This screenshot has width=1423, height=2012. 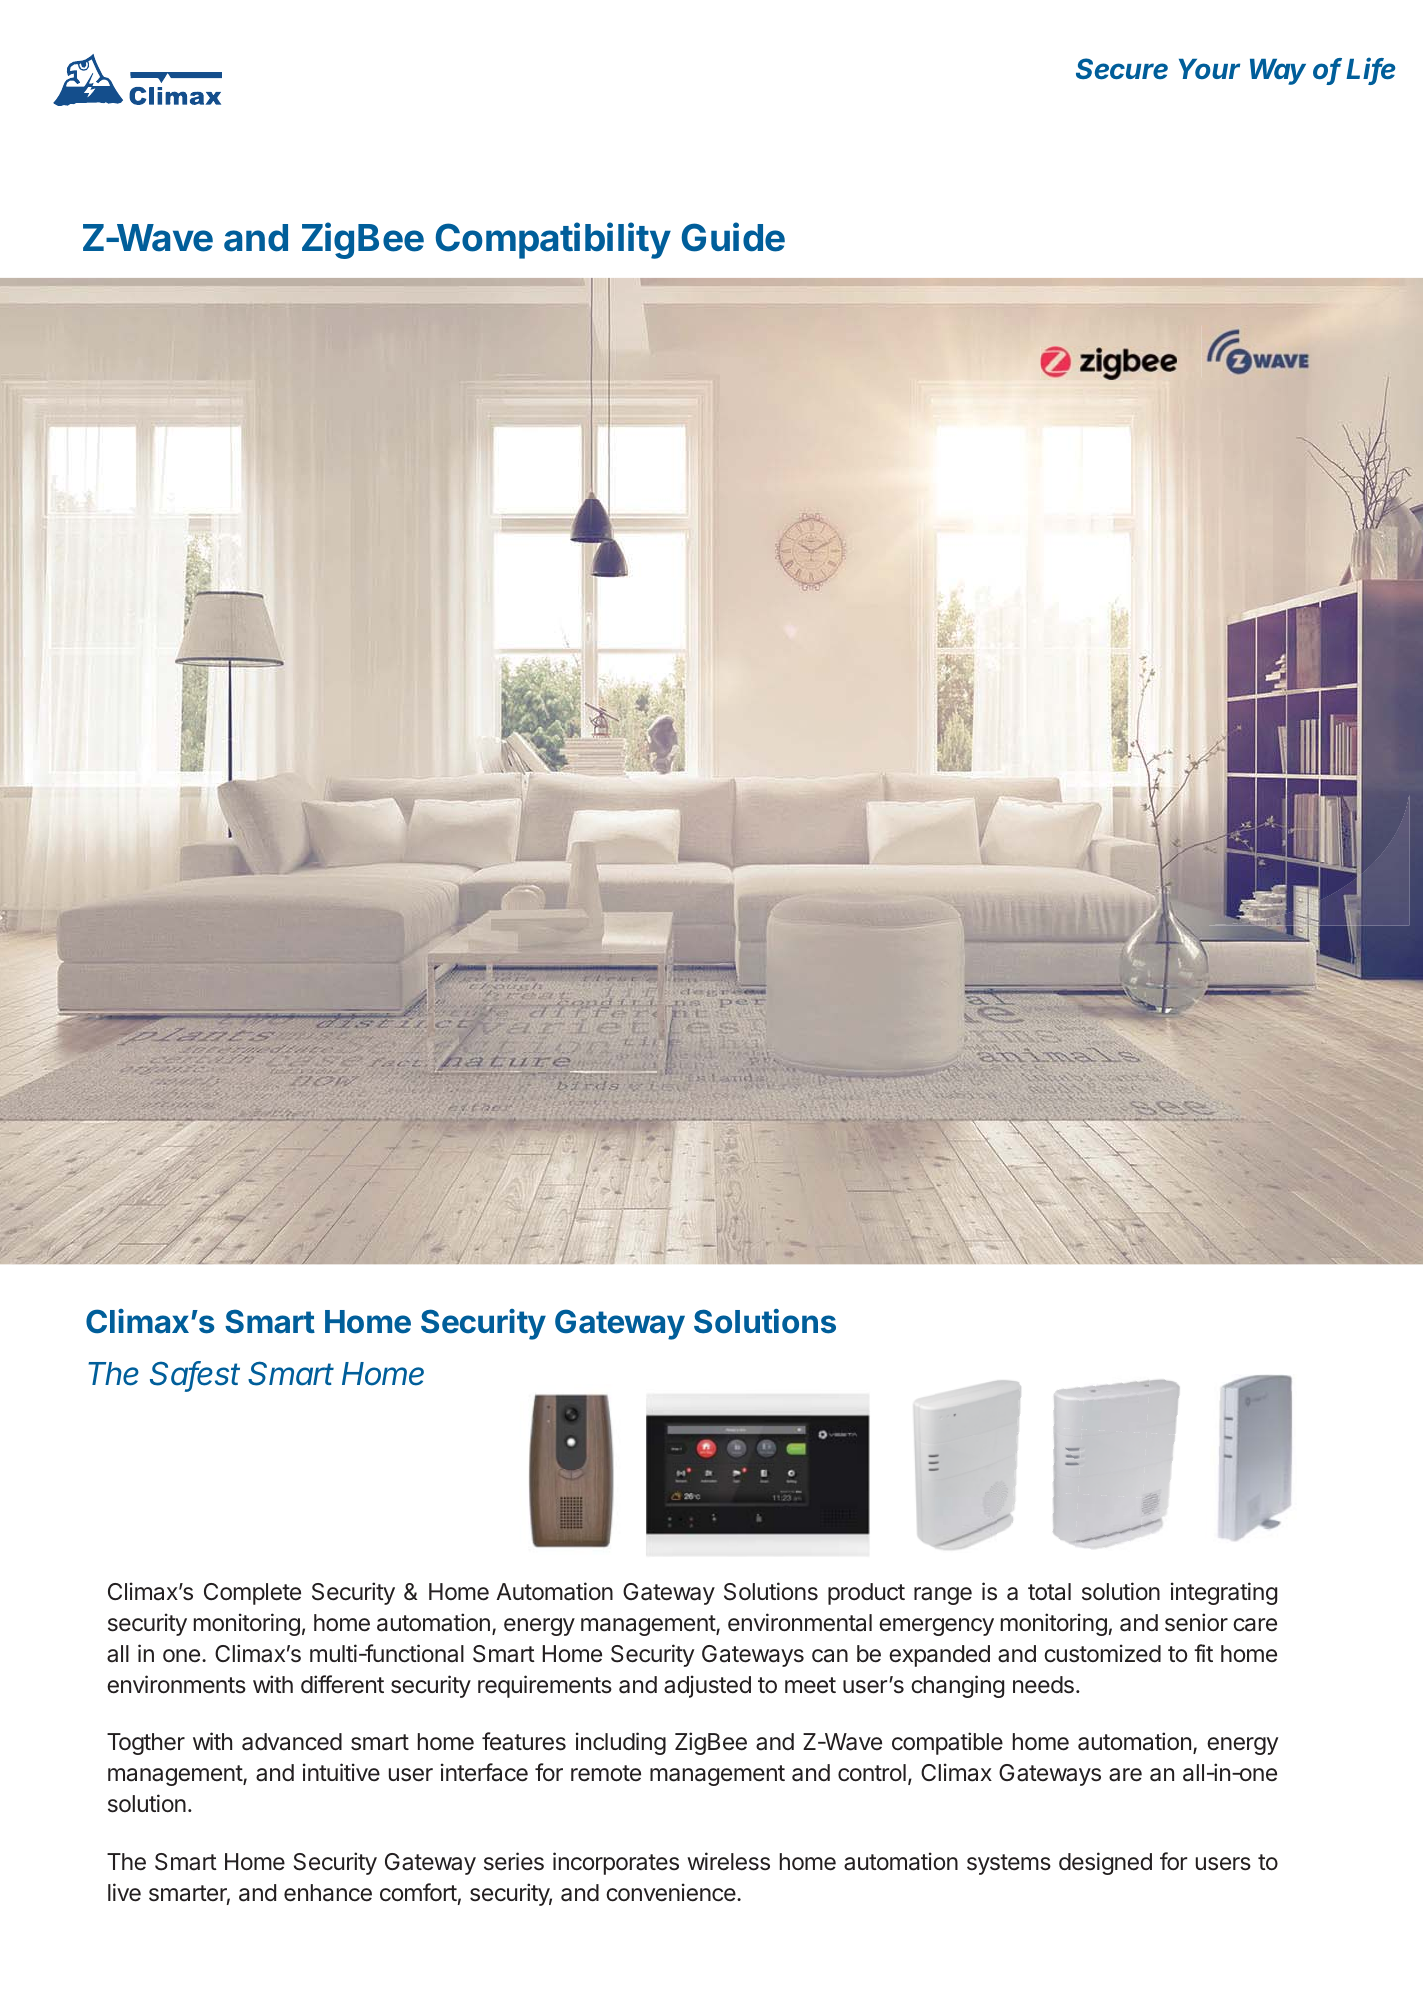 I want to click on Secure, so click(x=1122, y=69).
